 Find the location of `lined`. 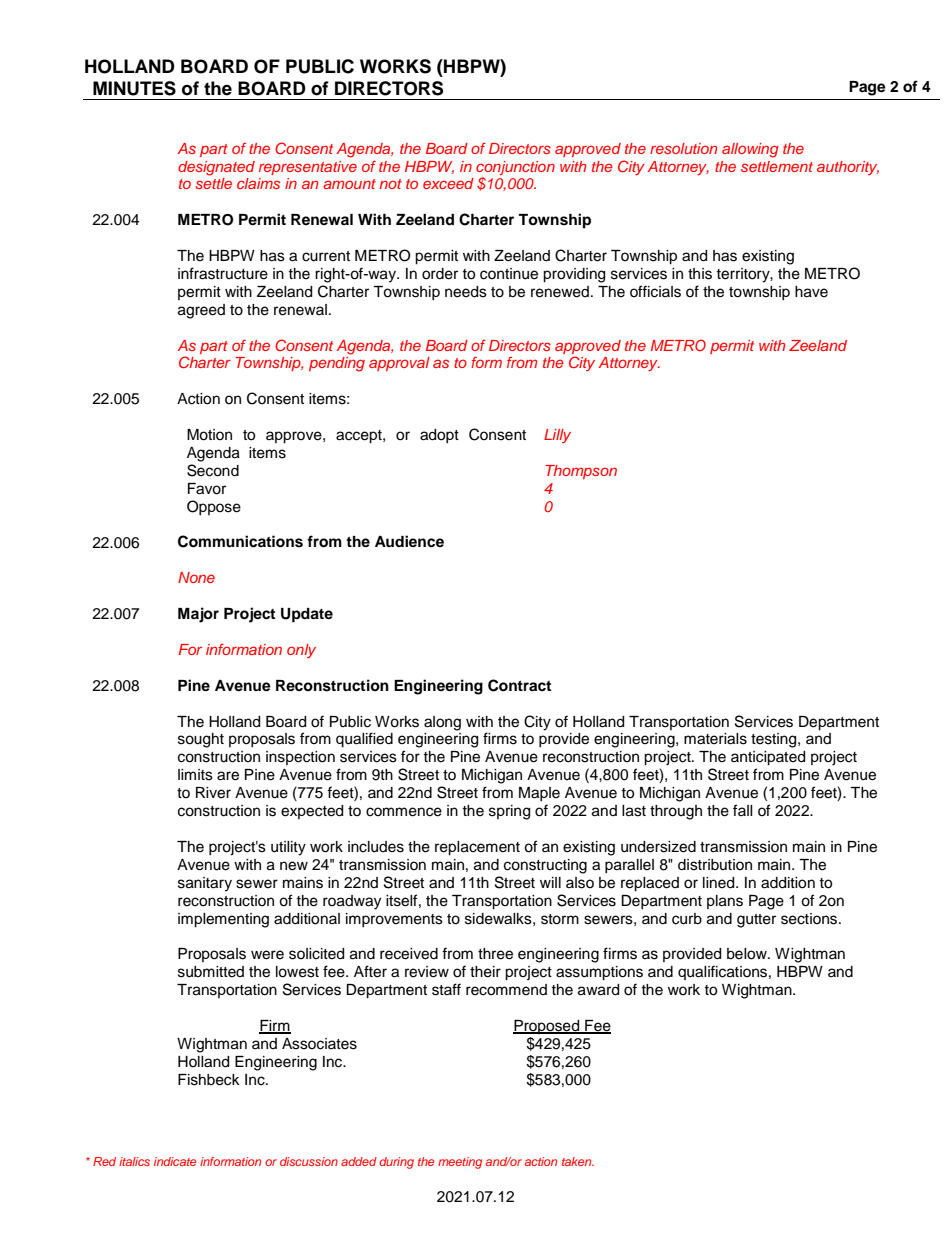

lined is located at coordinates (720, 883).
